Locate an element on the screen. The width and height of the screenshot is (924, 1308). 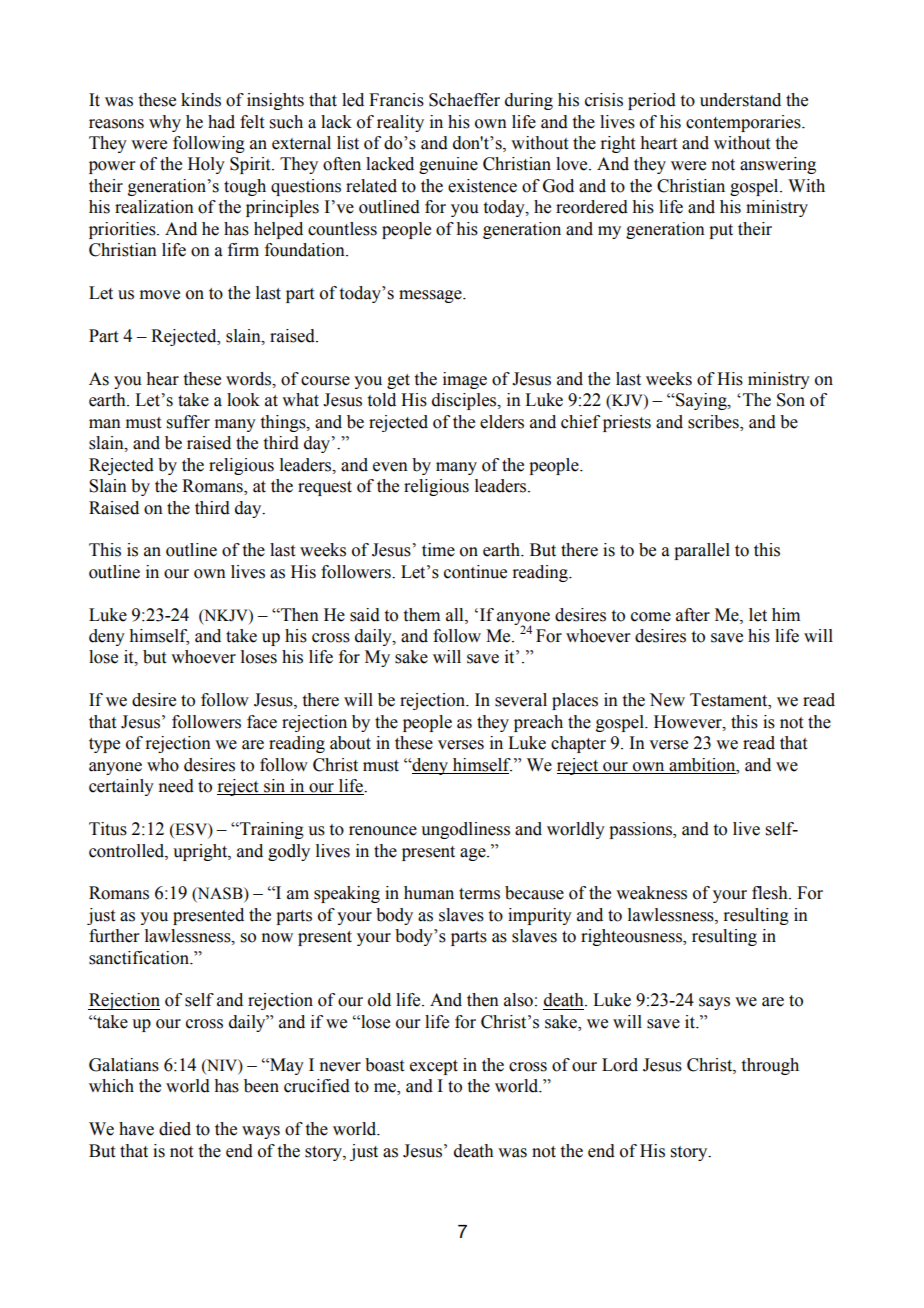
Saying is located at coordinates (701, 401).
